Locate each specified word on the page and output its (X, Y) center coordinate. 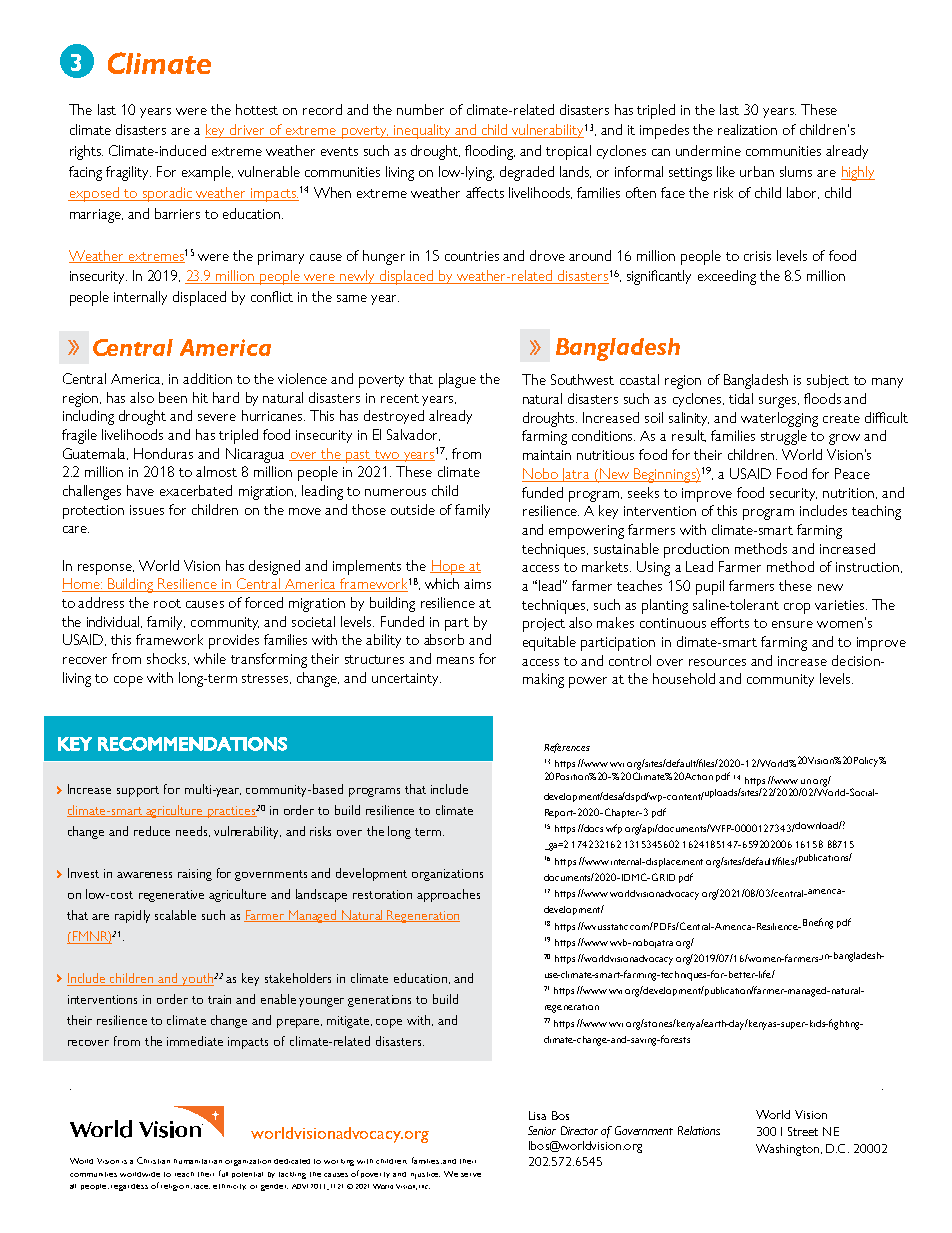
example (207, 173)
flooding (490, 152)
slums (796, 171)
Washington (789, 1150)
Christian (153, 1160)
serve (471, 1175)
